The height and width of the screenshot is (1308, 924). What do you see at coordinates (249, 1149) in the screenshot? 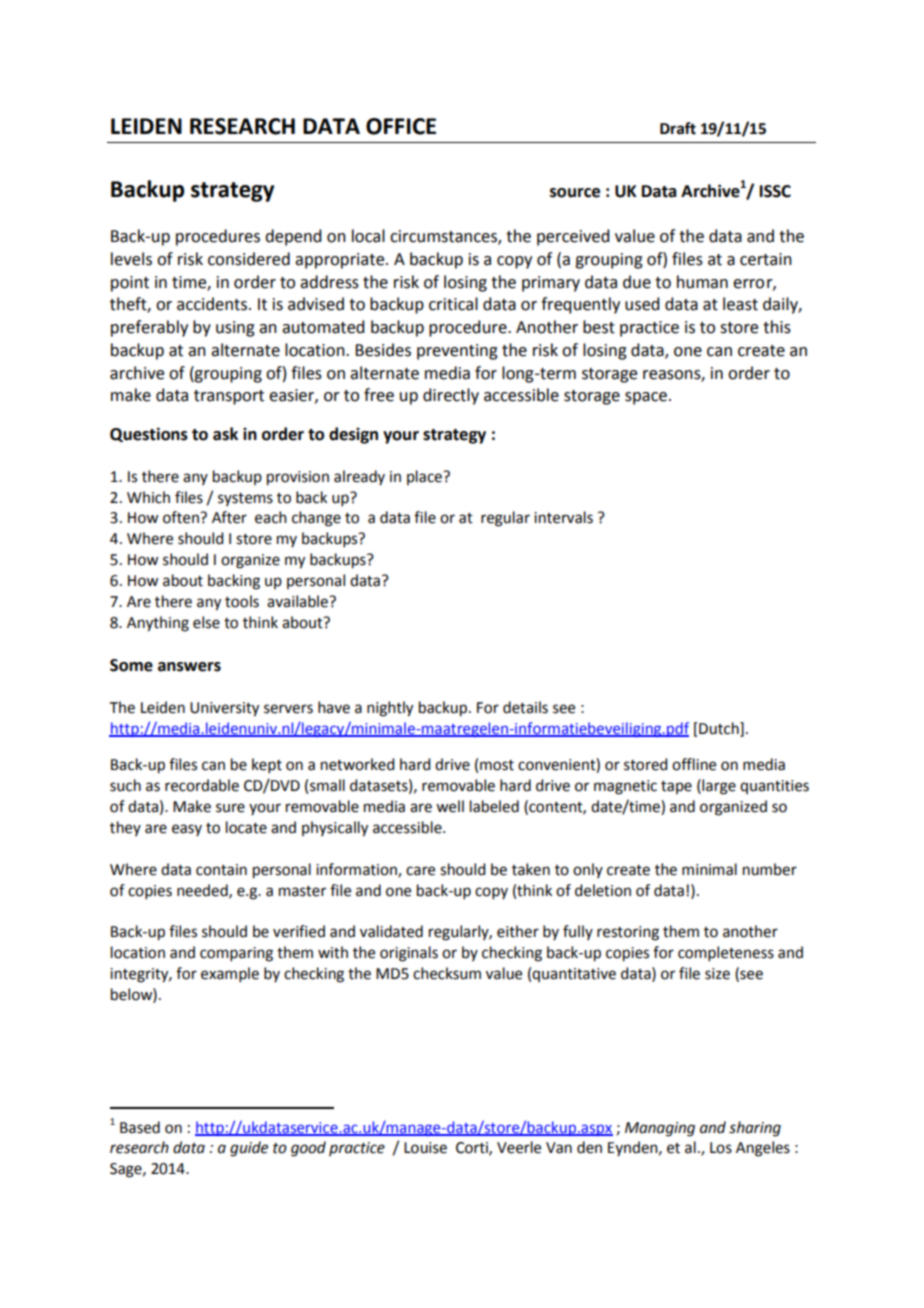
I see `guide` at bounding box center [249, 1149].
